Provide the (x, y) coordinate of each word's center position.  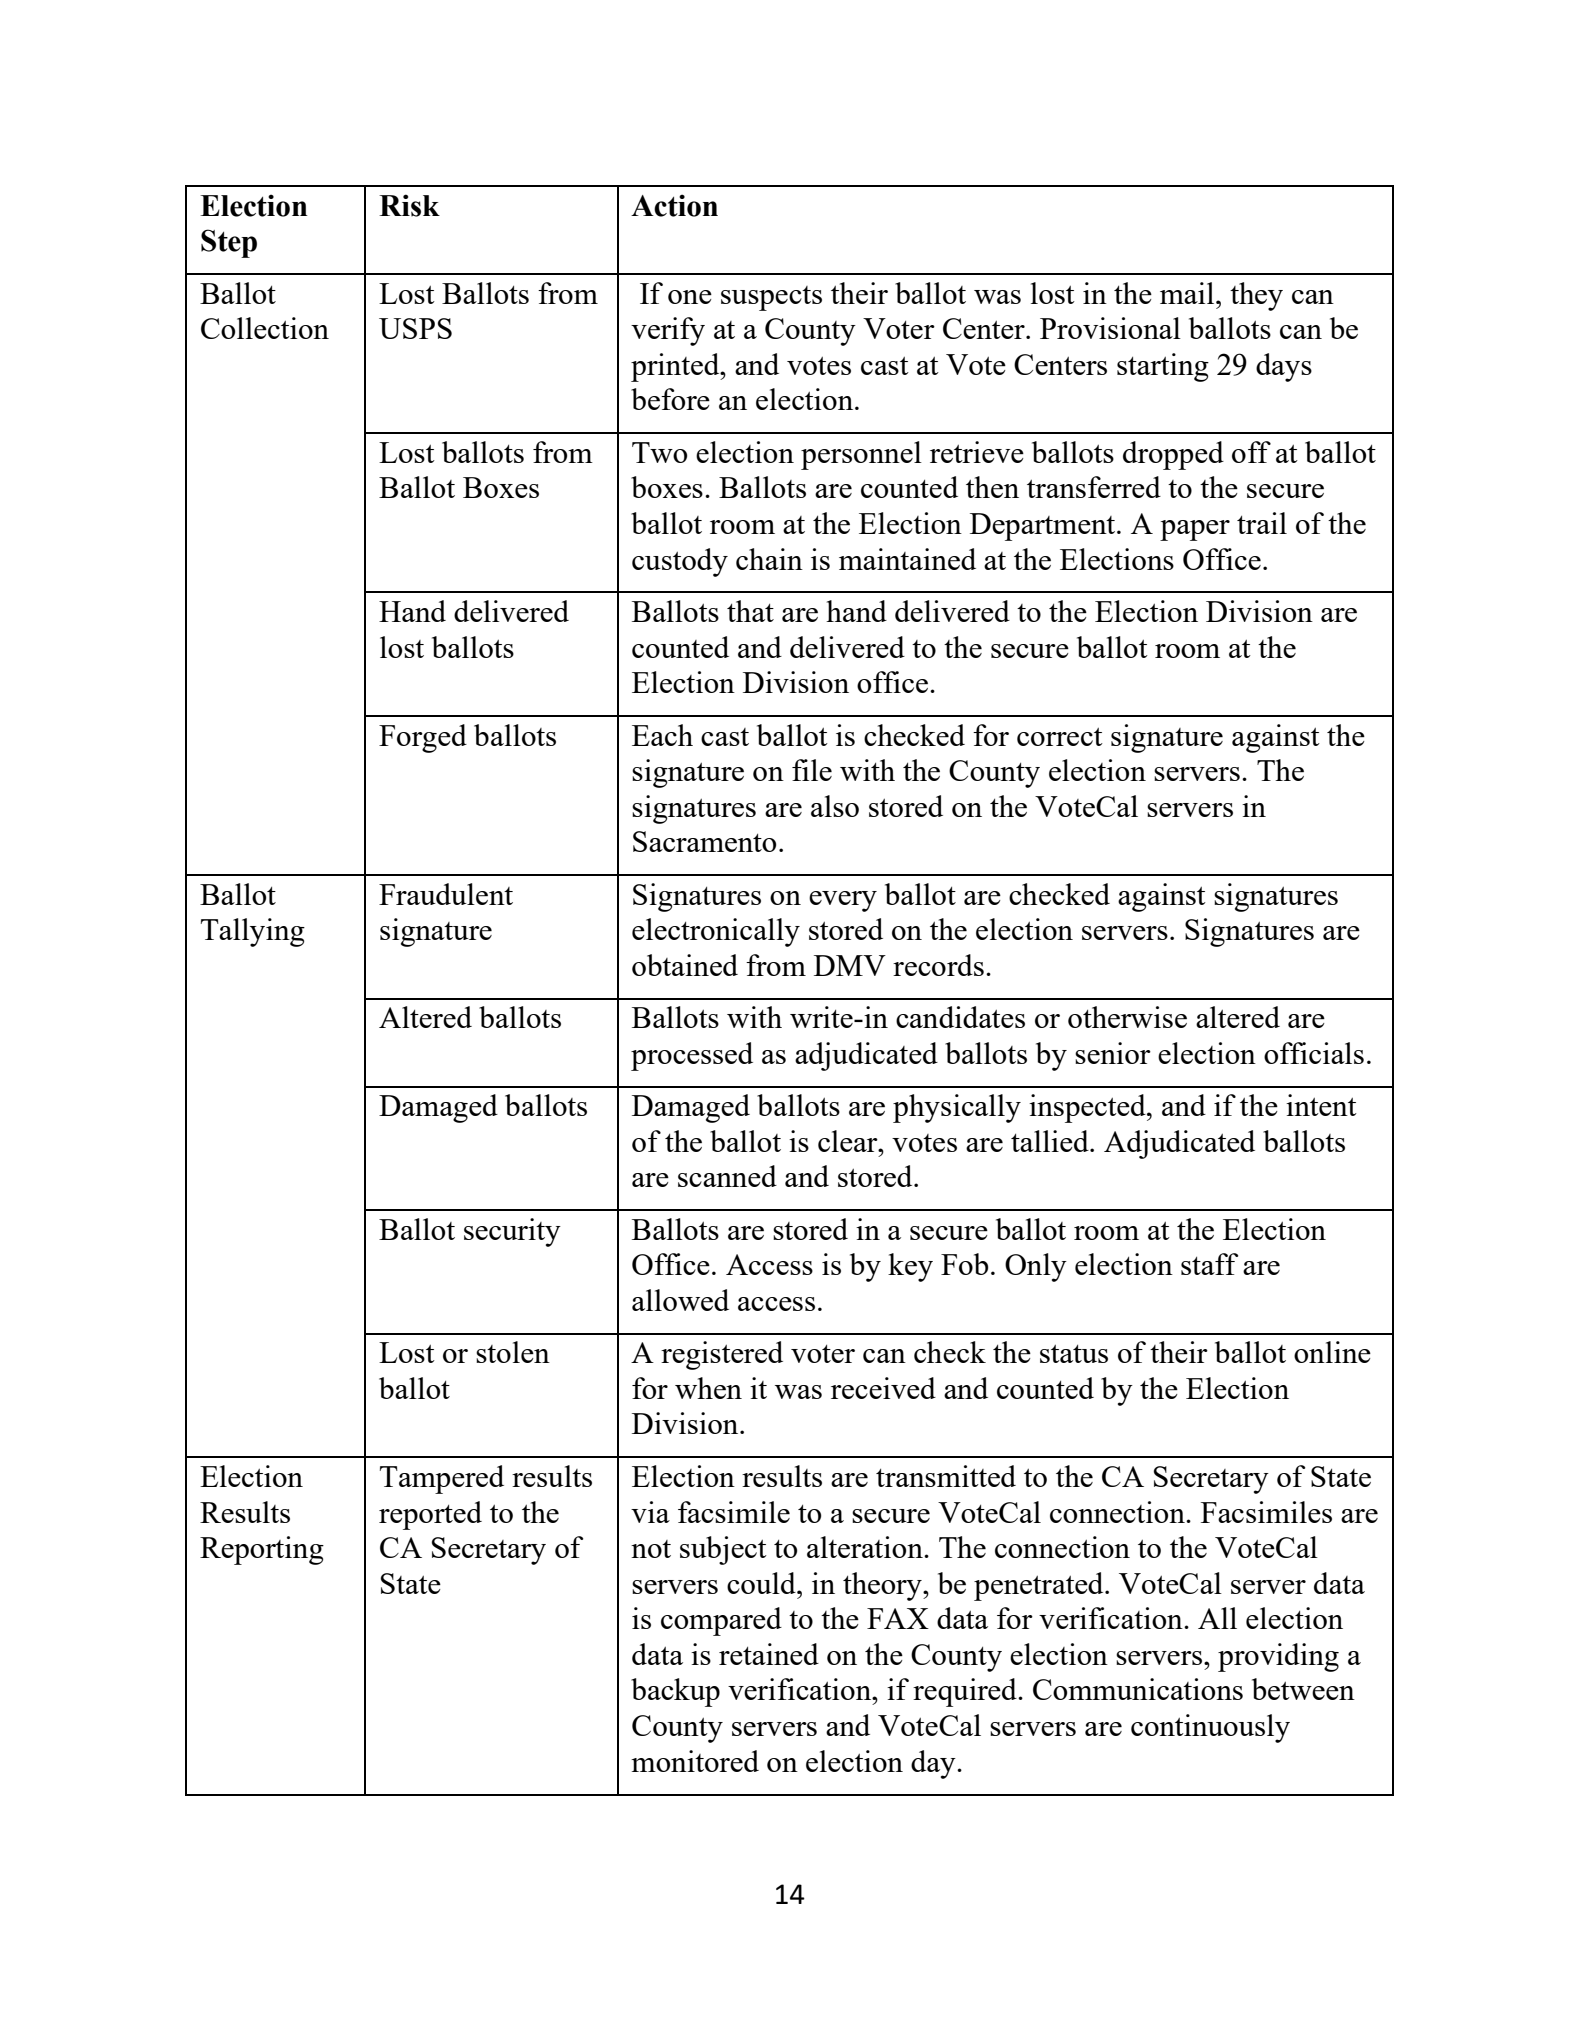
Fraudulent (446, 894)
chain (769, 559)
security (512, 1232)
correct (1060, 736)
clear (849, 1141)
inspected (1088, 1108)
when (708, 1388)
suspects (771, 298)
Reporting (262, 1550)
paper (1195, 530)
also (835, 806)
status (1074, 1353)
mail (1188, 293)
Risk (409, 205)
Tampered (442, 1479)
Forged (423, 738)
